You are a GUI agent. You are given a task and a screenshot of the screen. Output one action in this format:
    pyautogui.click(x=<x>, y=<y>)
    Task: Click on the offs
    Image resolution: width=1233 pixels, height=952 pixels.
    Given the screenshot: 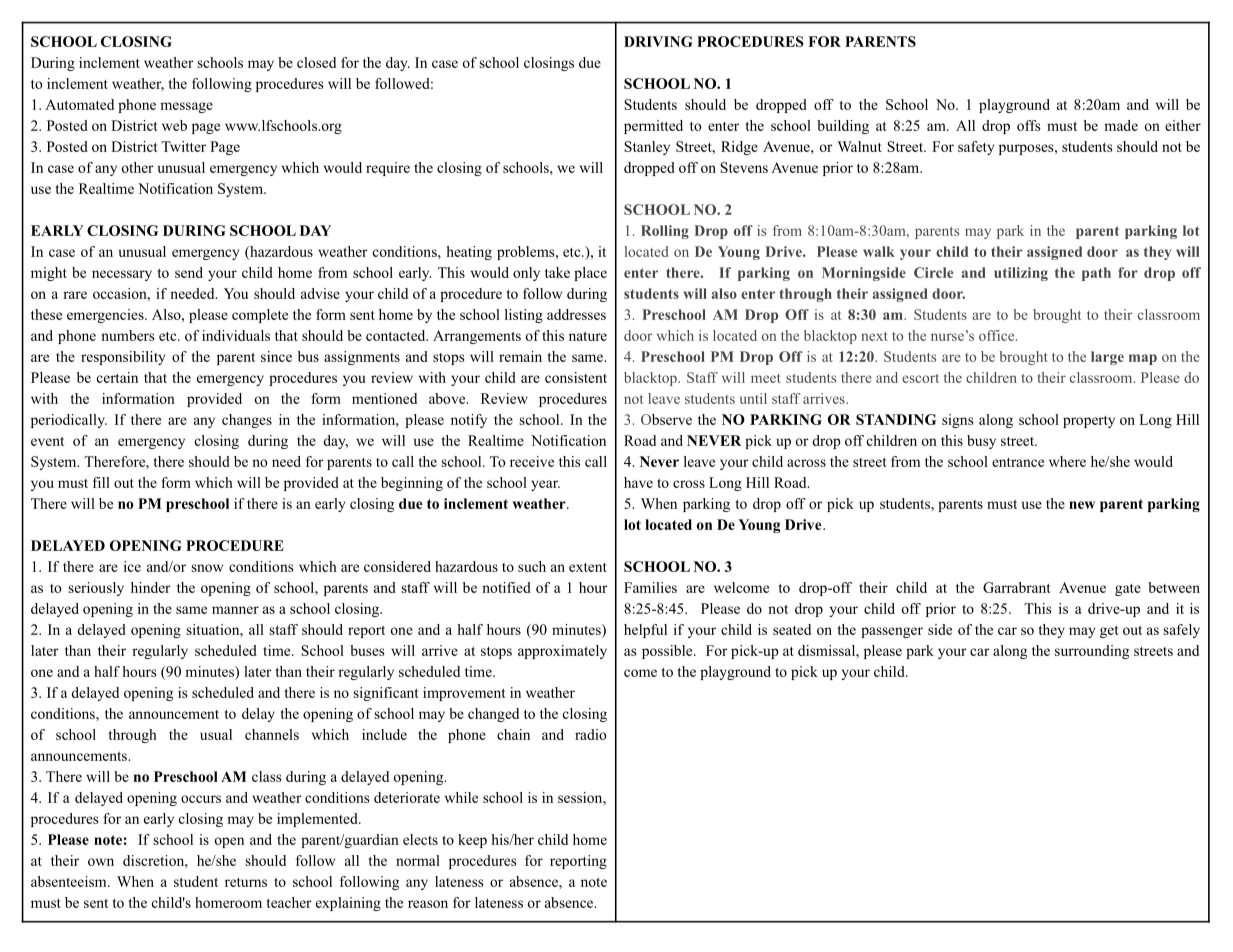 What is the action you would take?
    pyautogui.click(x=1028, y=125)
